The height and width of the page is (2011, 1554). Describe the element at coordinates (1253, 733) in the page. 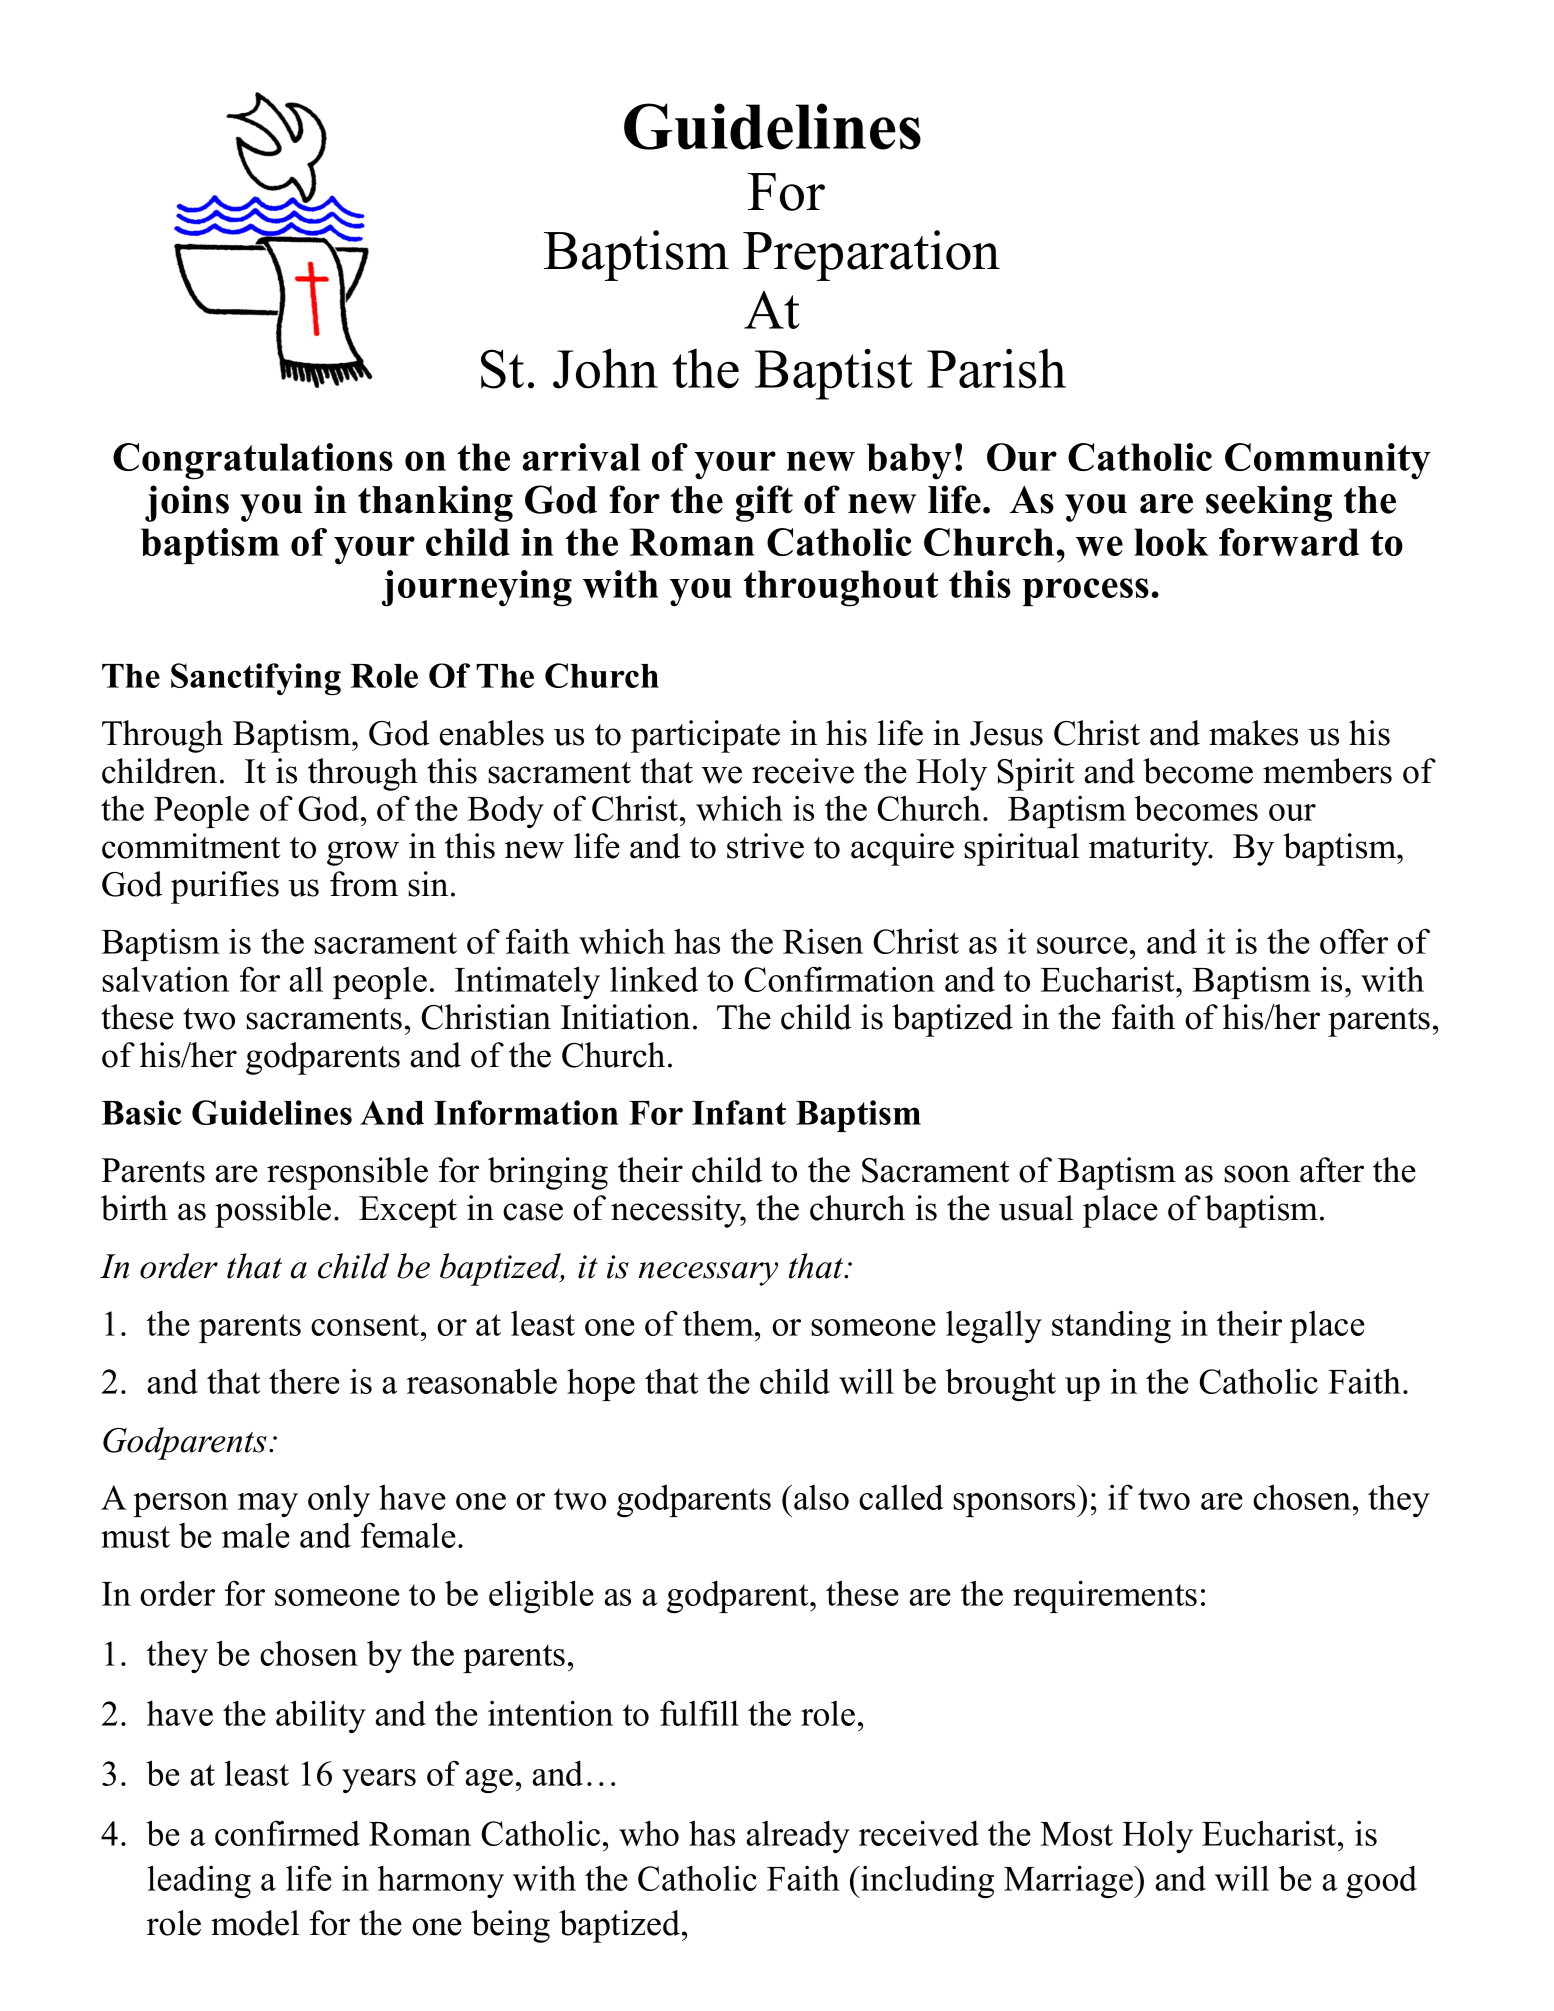

I see `makes` at that location.
